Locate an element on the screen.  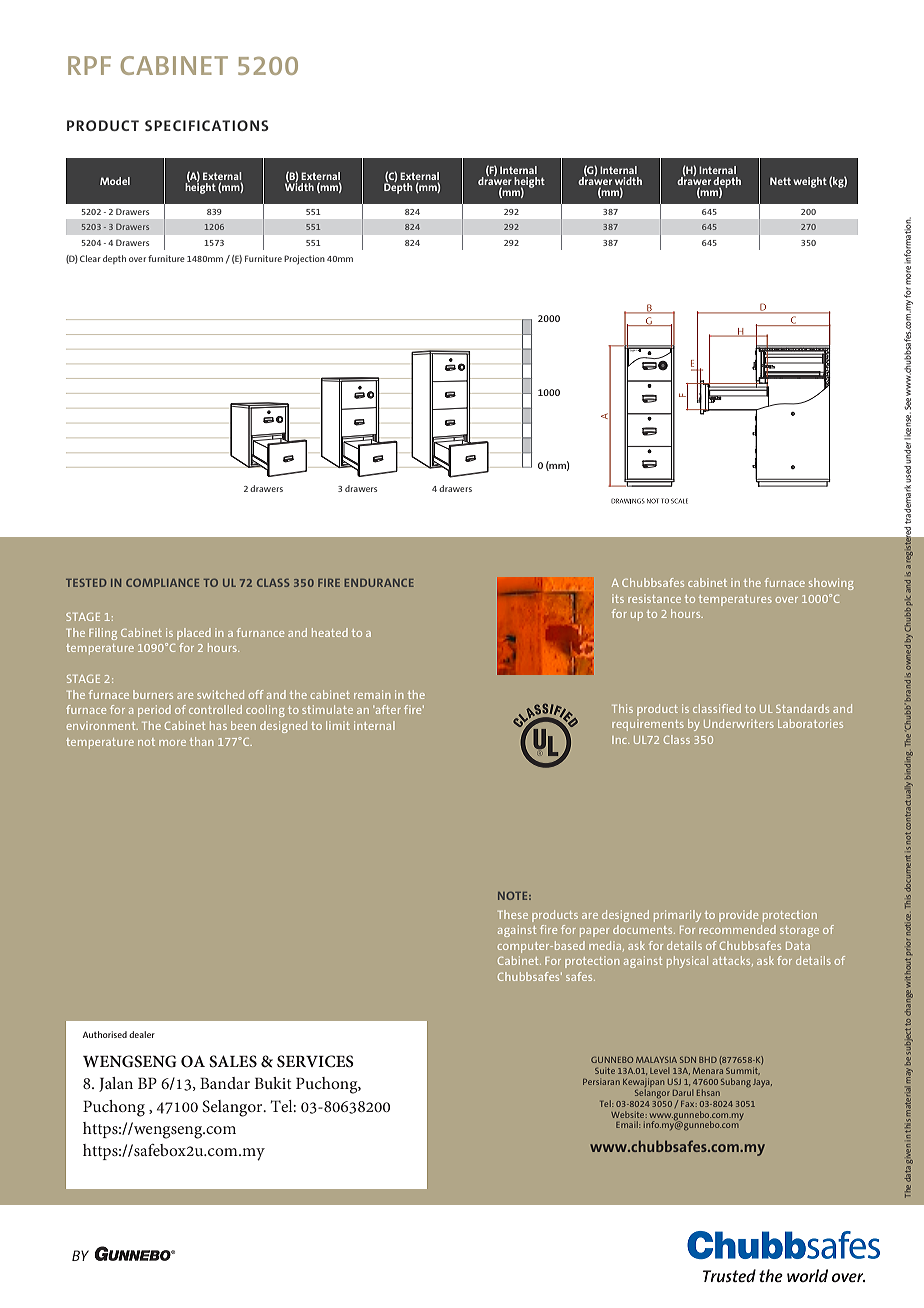
Nett is located at coordinates (780, 181).
